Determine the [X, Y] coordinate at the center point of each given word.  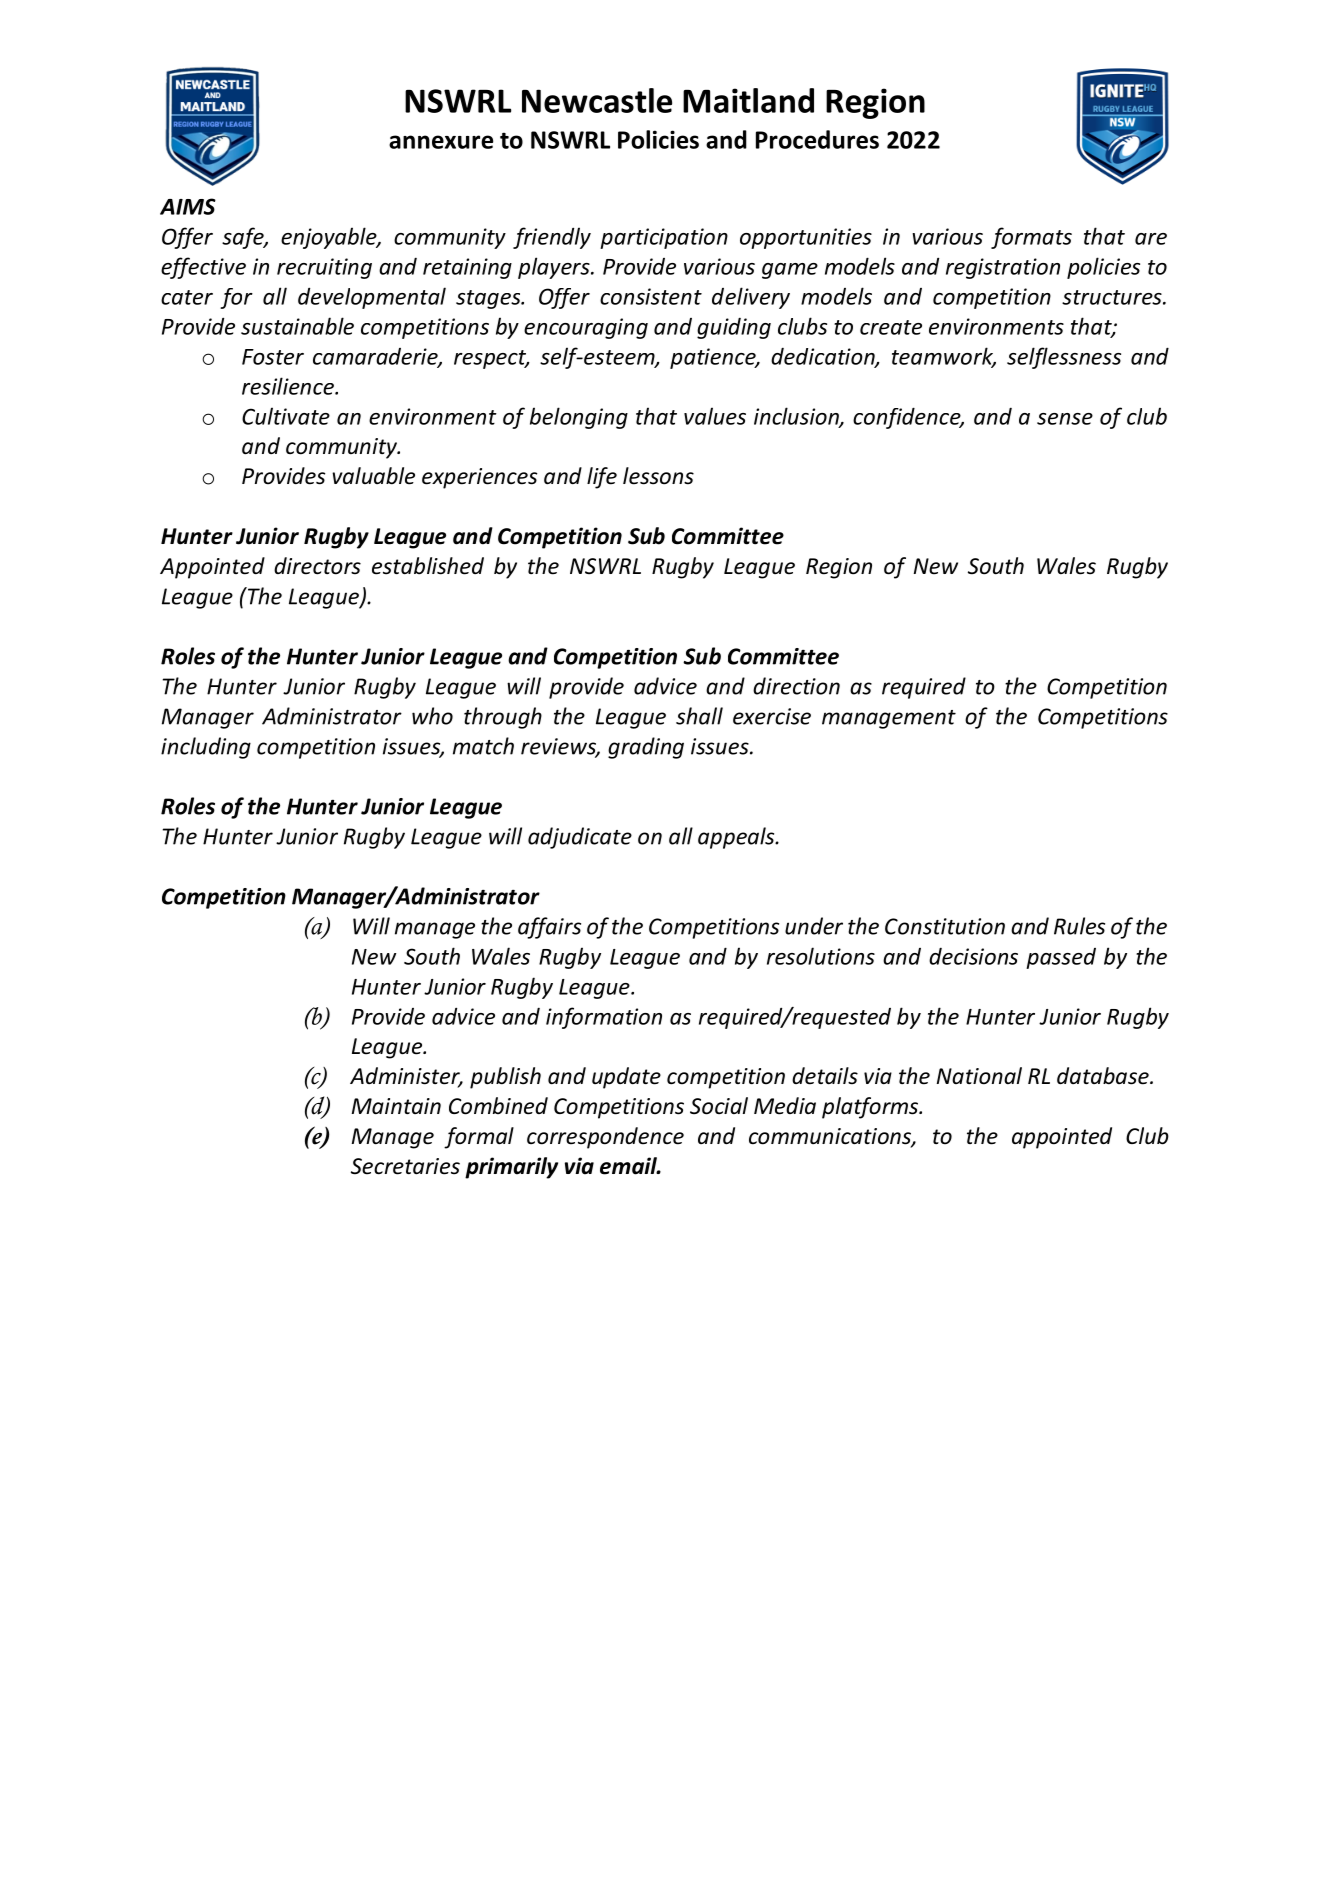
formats [1031, 238]
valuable [373, 476]
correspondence [605, 1138]
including [206, 748]
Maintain [396, 1106]
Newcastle [597, 100]
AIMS [188, 206]
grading [646, 748]
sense [1065, 419]
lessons [658, 476]
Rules [1079, 926]
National [979, 1076]
